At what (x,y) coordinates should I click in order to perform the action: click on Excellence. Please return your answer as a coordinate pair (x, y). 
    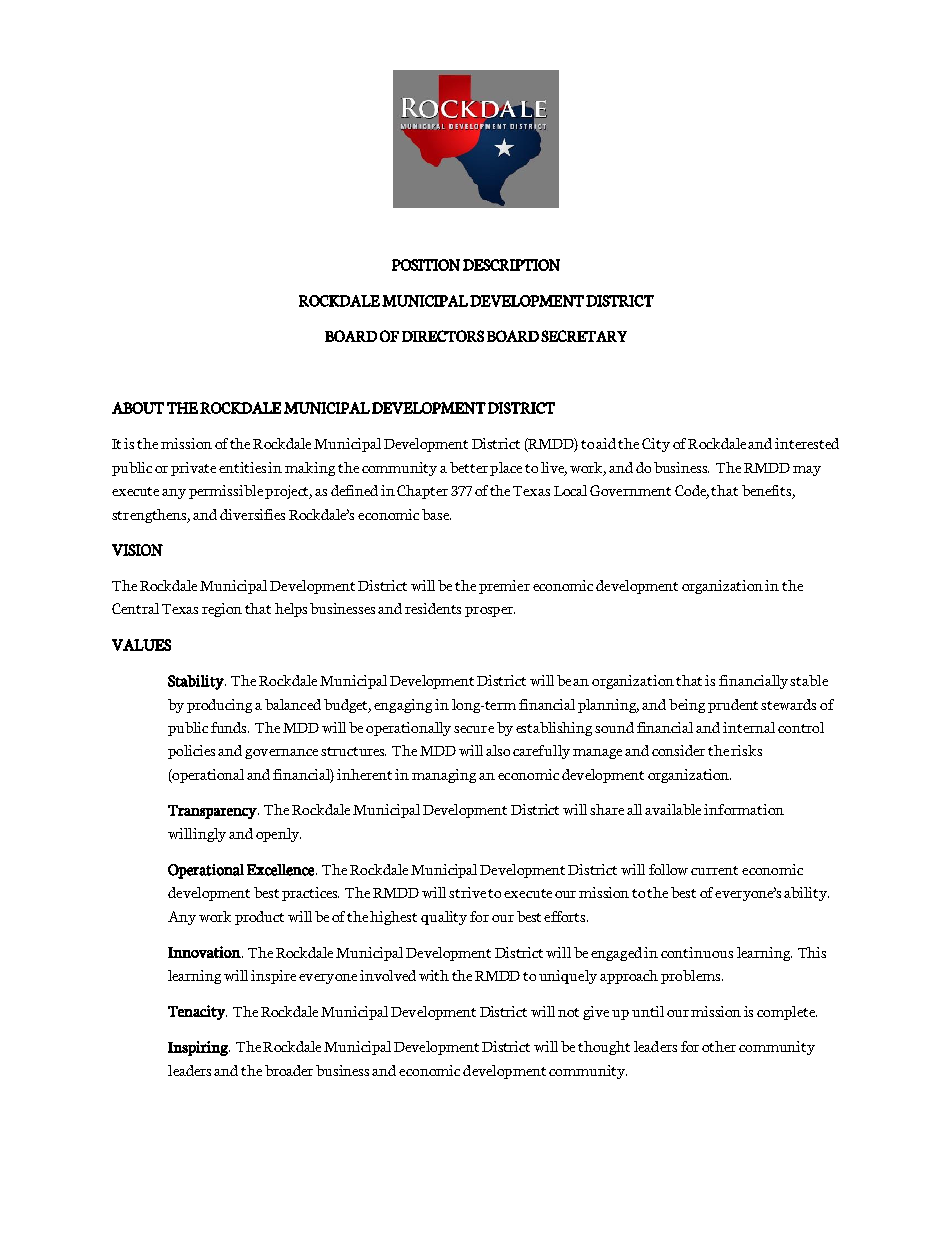
    Looking at the image, I should click on (282, 870).
